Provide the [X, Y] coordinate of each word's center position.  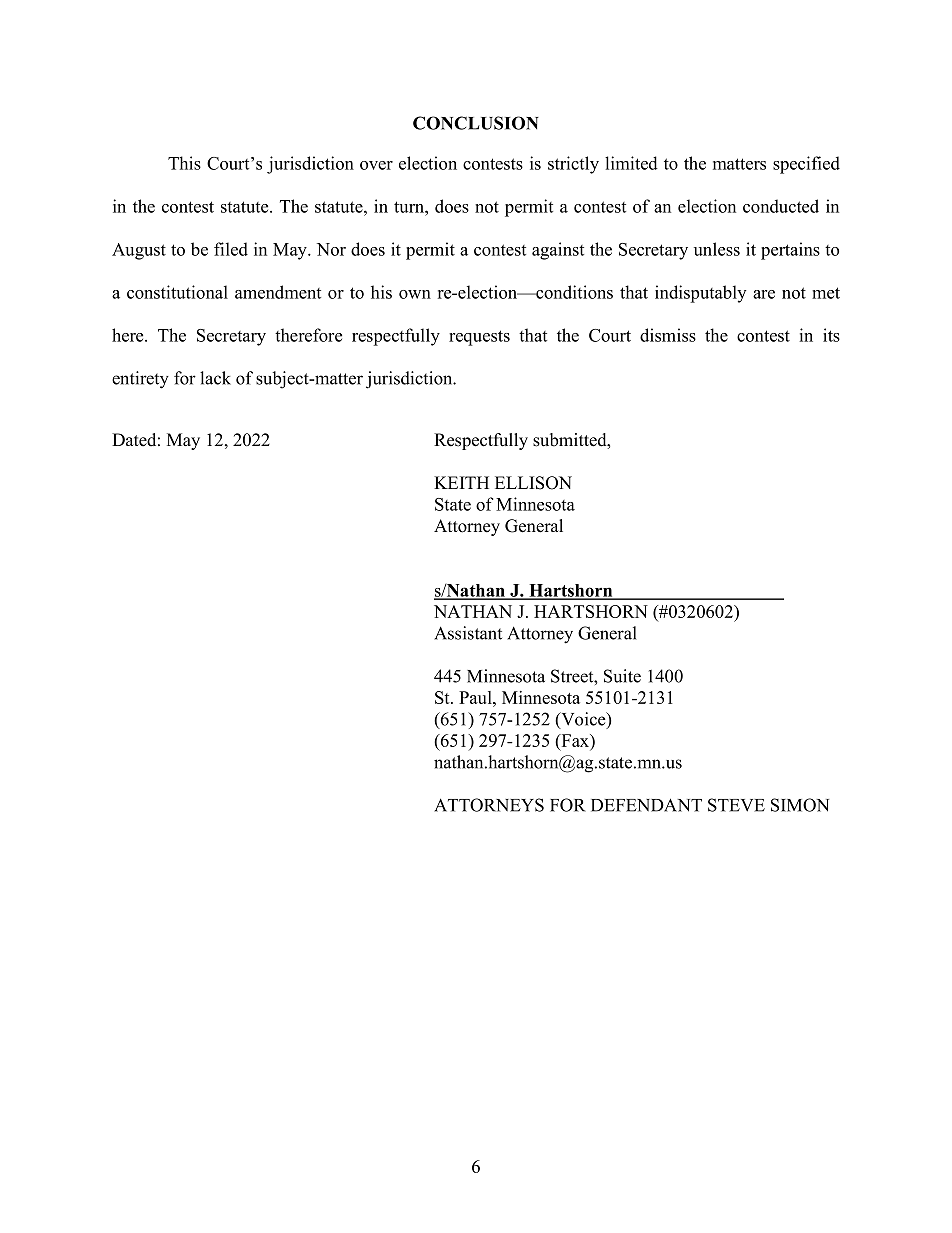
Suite [622, 676]
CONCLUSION [476, 123]
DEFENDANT [646, 805]
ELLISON [533, 483]
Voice [583, 720]
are [764, 294]
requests [479, 338]
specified [806, 165]
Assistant [468, 633]
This [184, 163]
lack [215, 378]
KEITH [461, 482]
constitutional [177, 292]
